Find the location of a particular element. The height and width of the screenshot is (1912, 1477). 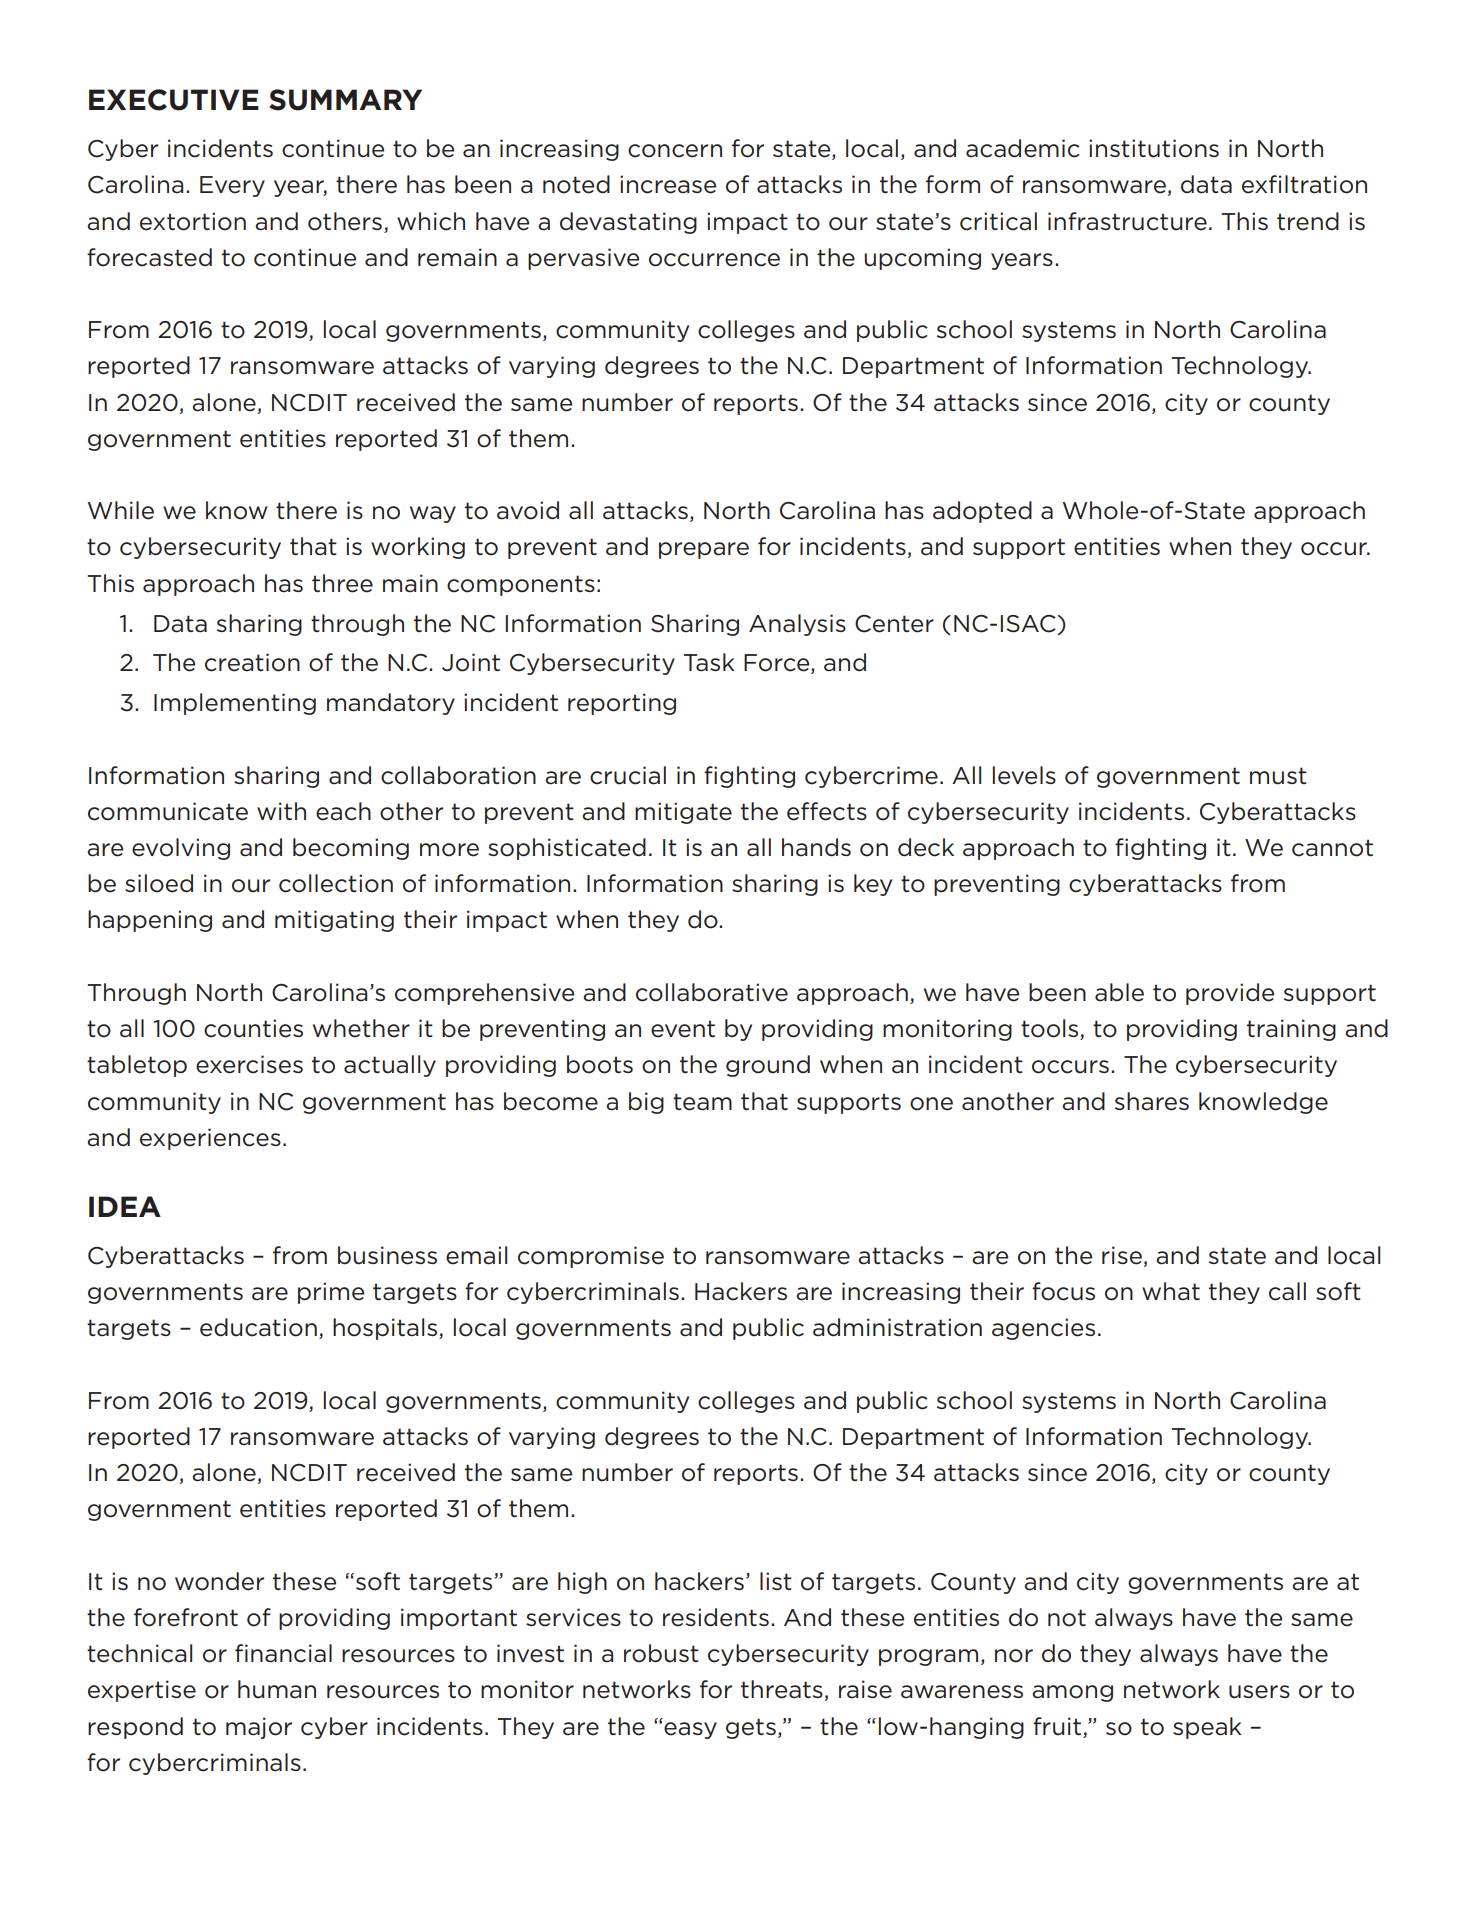

institutions is located at coordinates (1154, 148).
